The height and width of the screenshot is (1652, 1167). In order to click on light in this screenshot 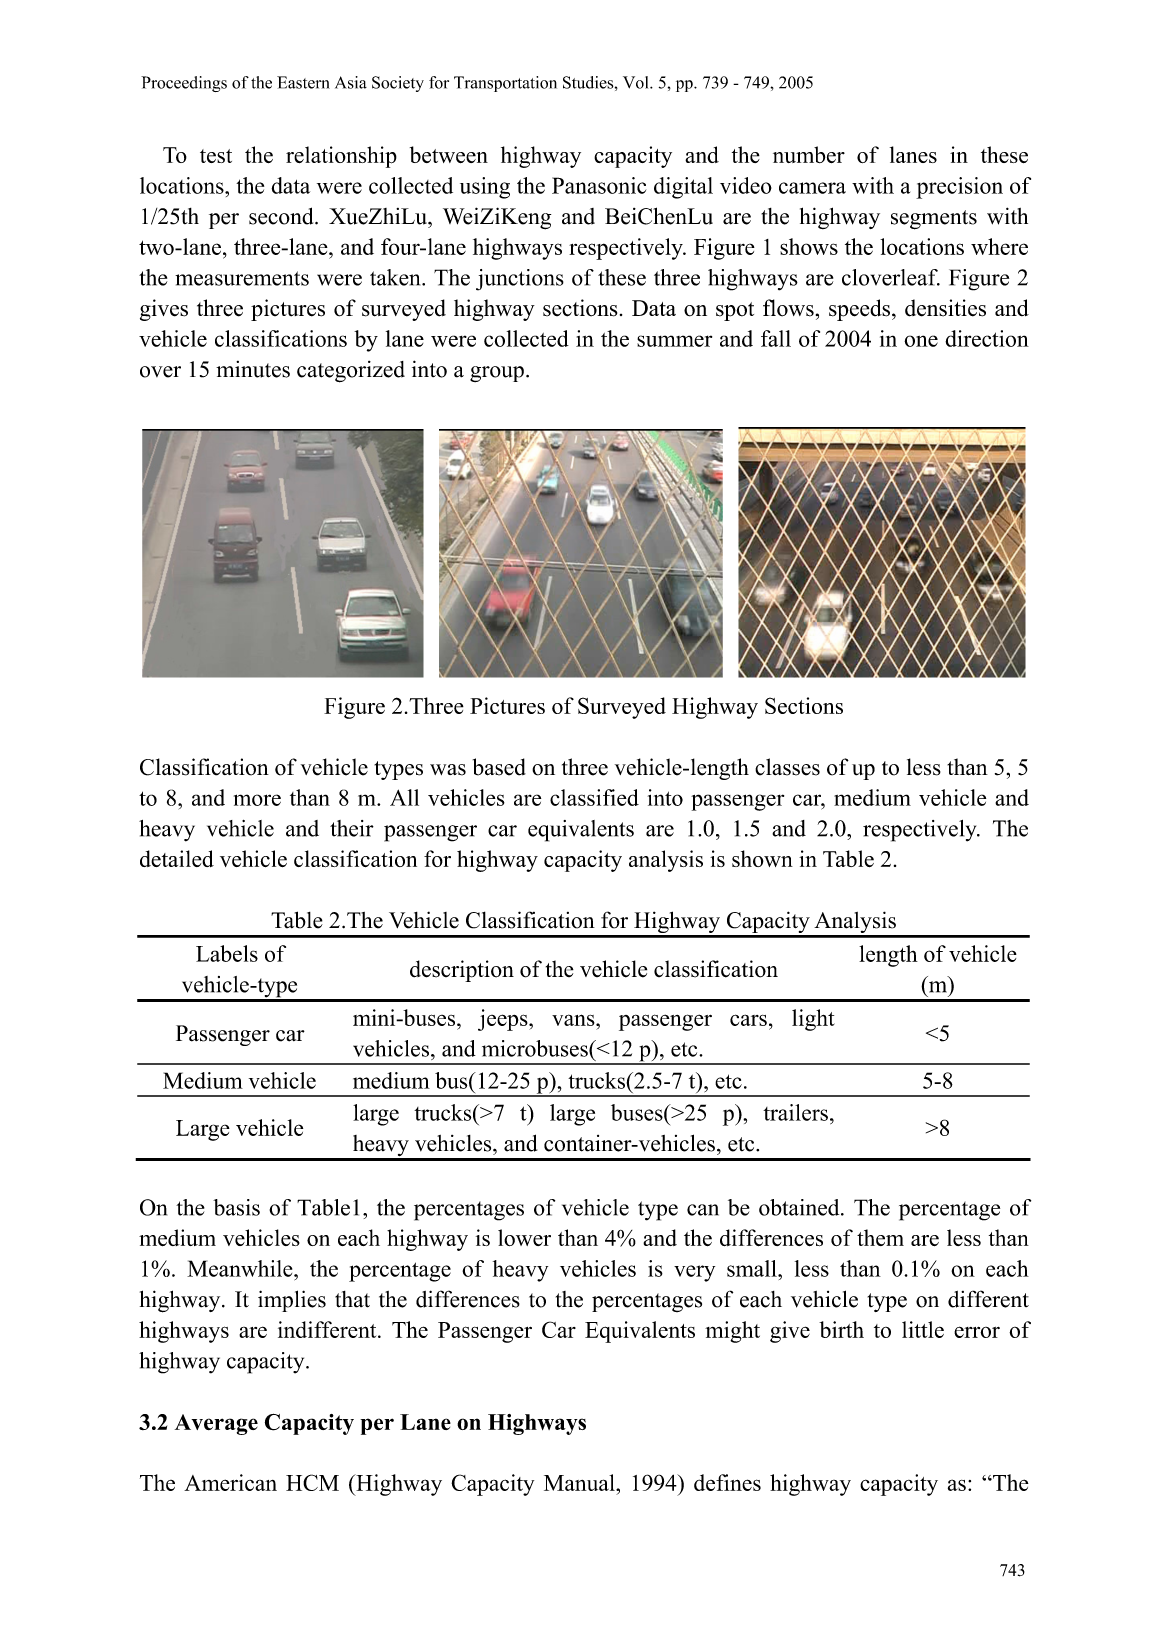, I will do `click(813, 1020)`.
